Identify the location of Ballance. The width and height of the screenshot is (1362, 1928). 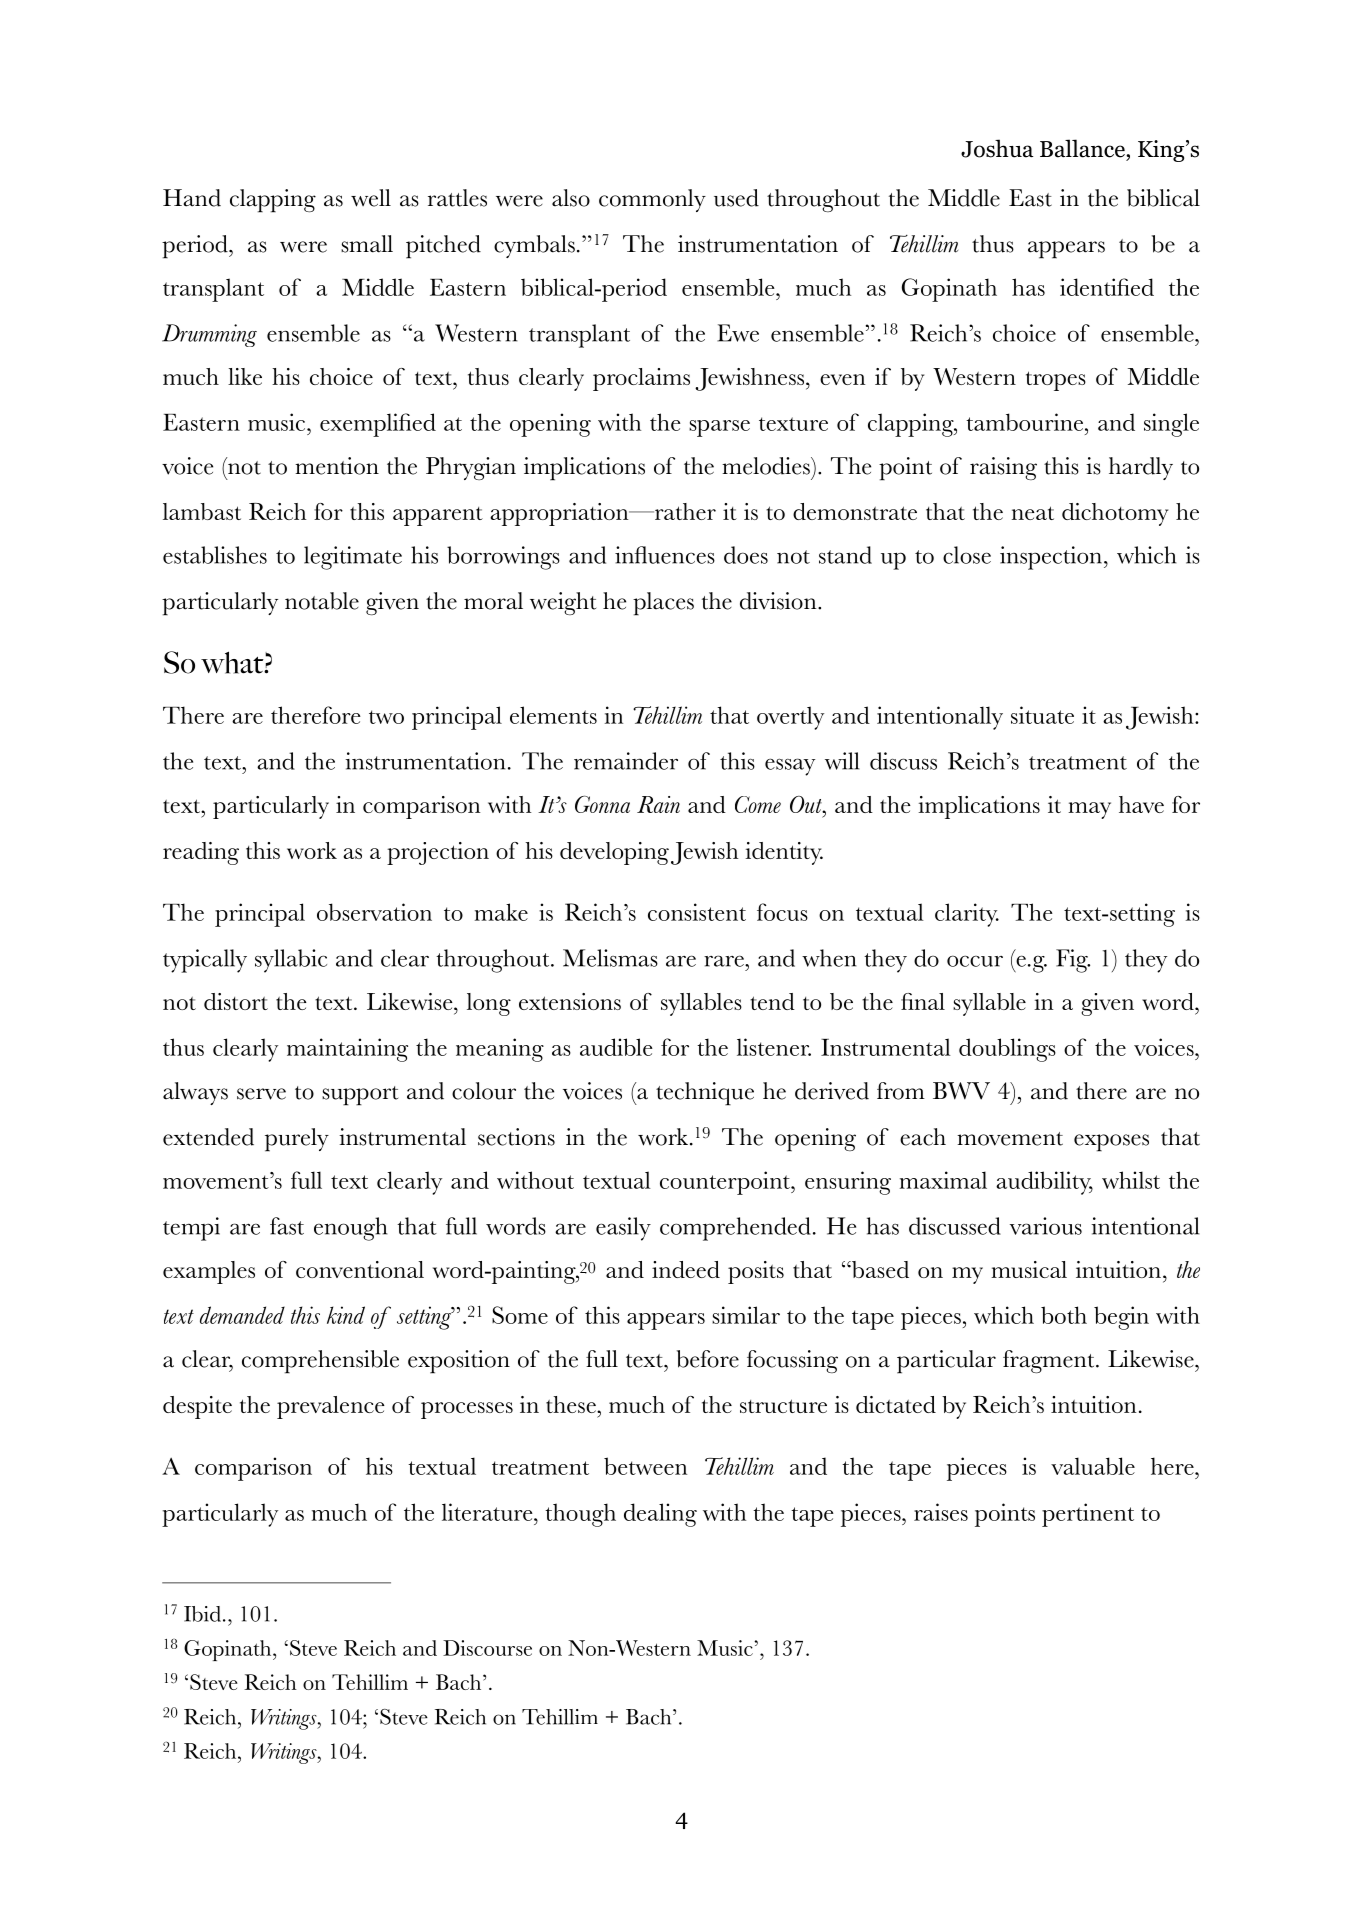
(1083, 148).
